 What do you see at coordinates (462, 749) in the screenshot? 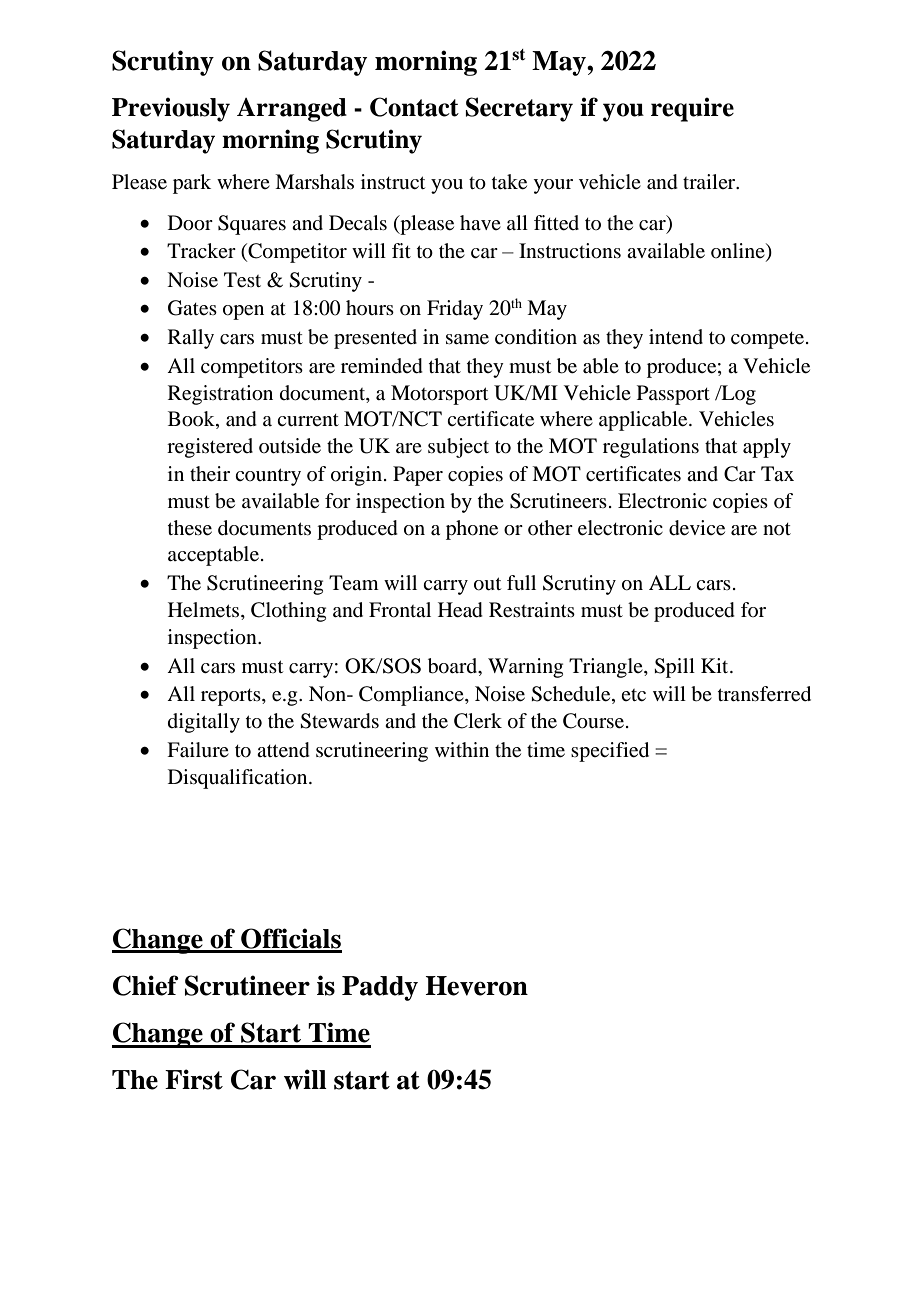
I see `within` at bounding box center [462, 749].
